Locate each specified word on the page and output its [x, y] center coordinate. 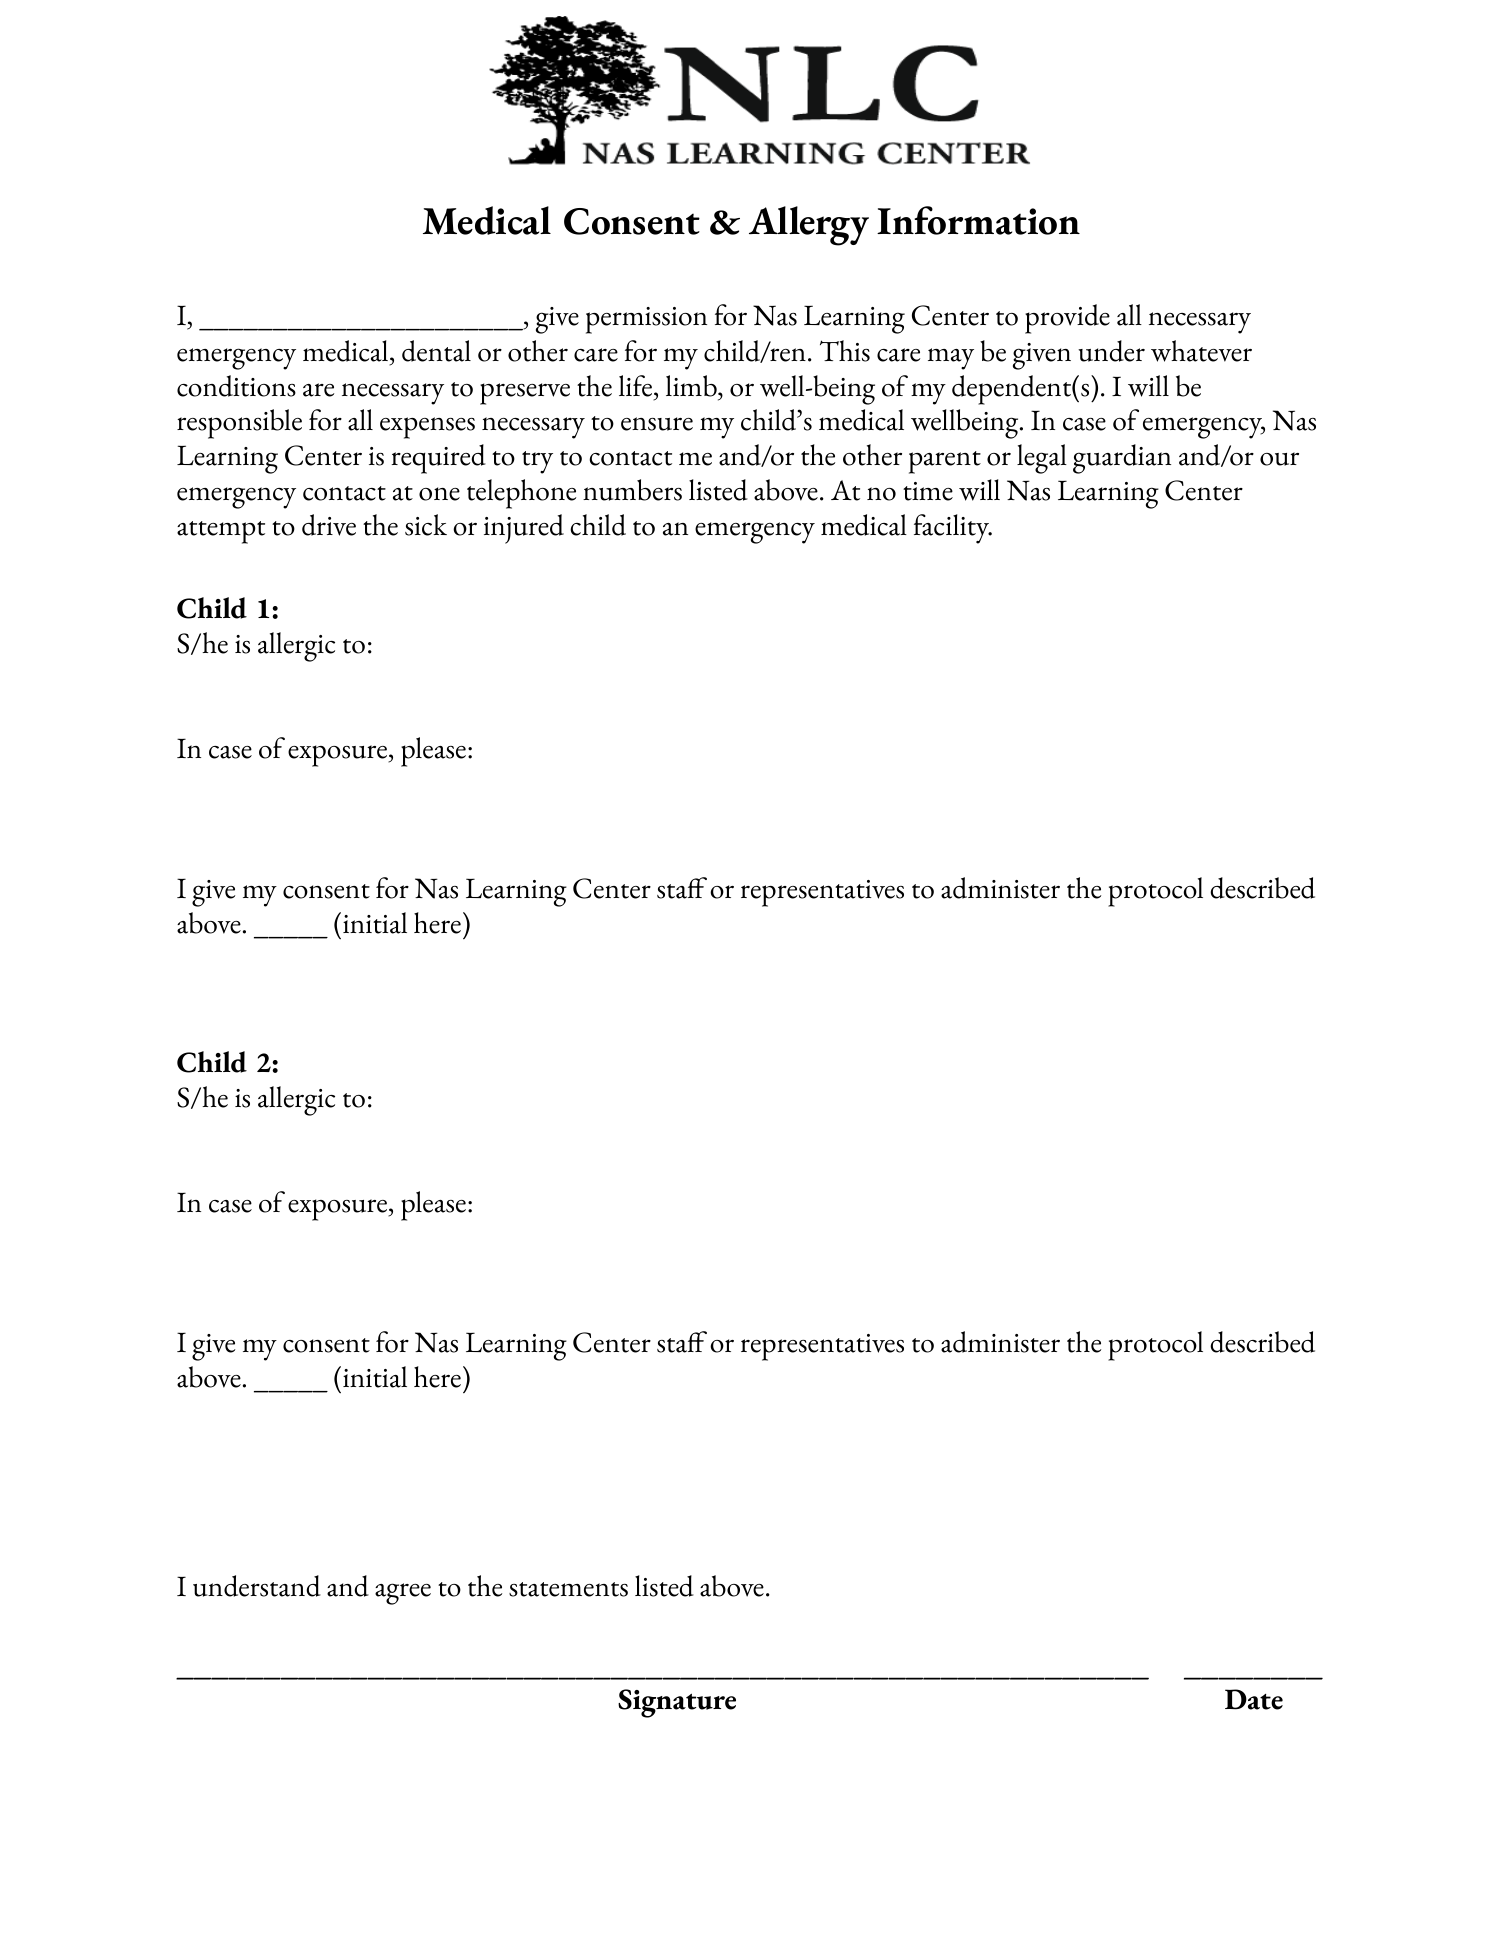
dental [436, 351]
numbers [632, 490]
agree [403, 1594]
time [928, 491]
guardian [1122, 459]
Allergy [809, 226]
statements [568, 1589]
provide [1067, 319]
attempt [221, 532]
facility [953, 529]
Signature [677, 1703]
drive [329, 525]
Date [1254, 1699]
